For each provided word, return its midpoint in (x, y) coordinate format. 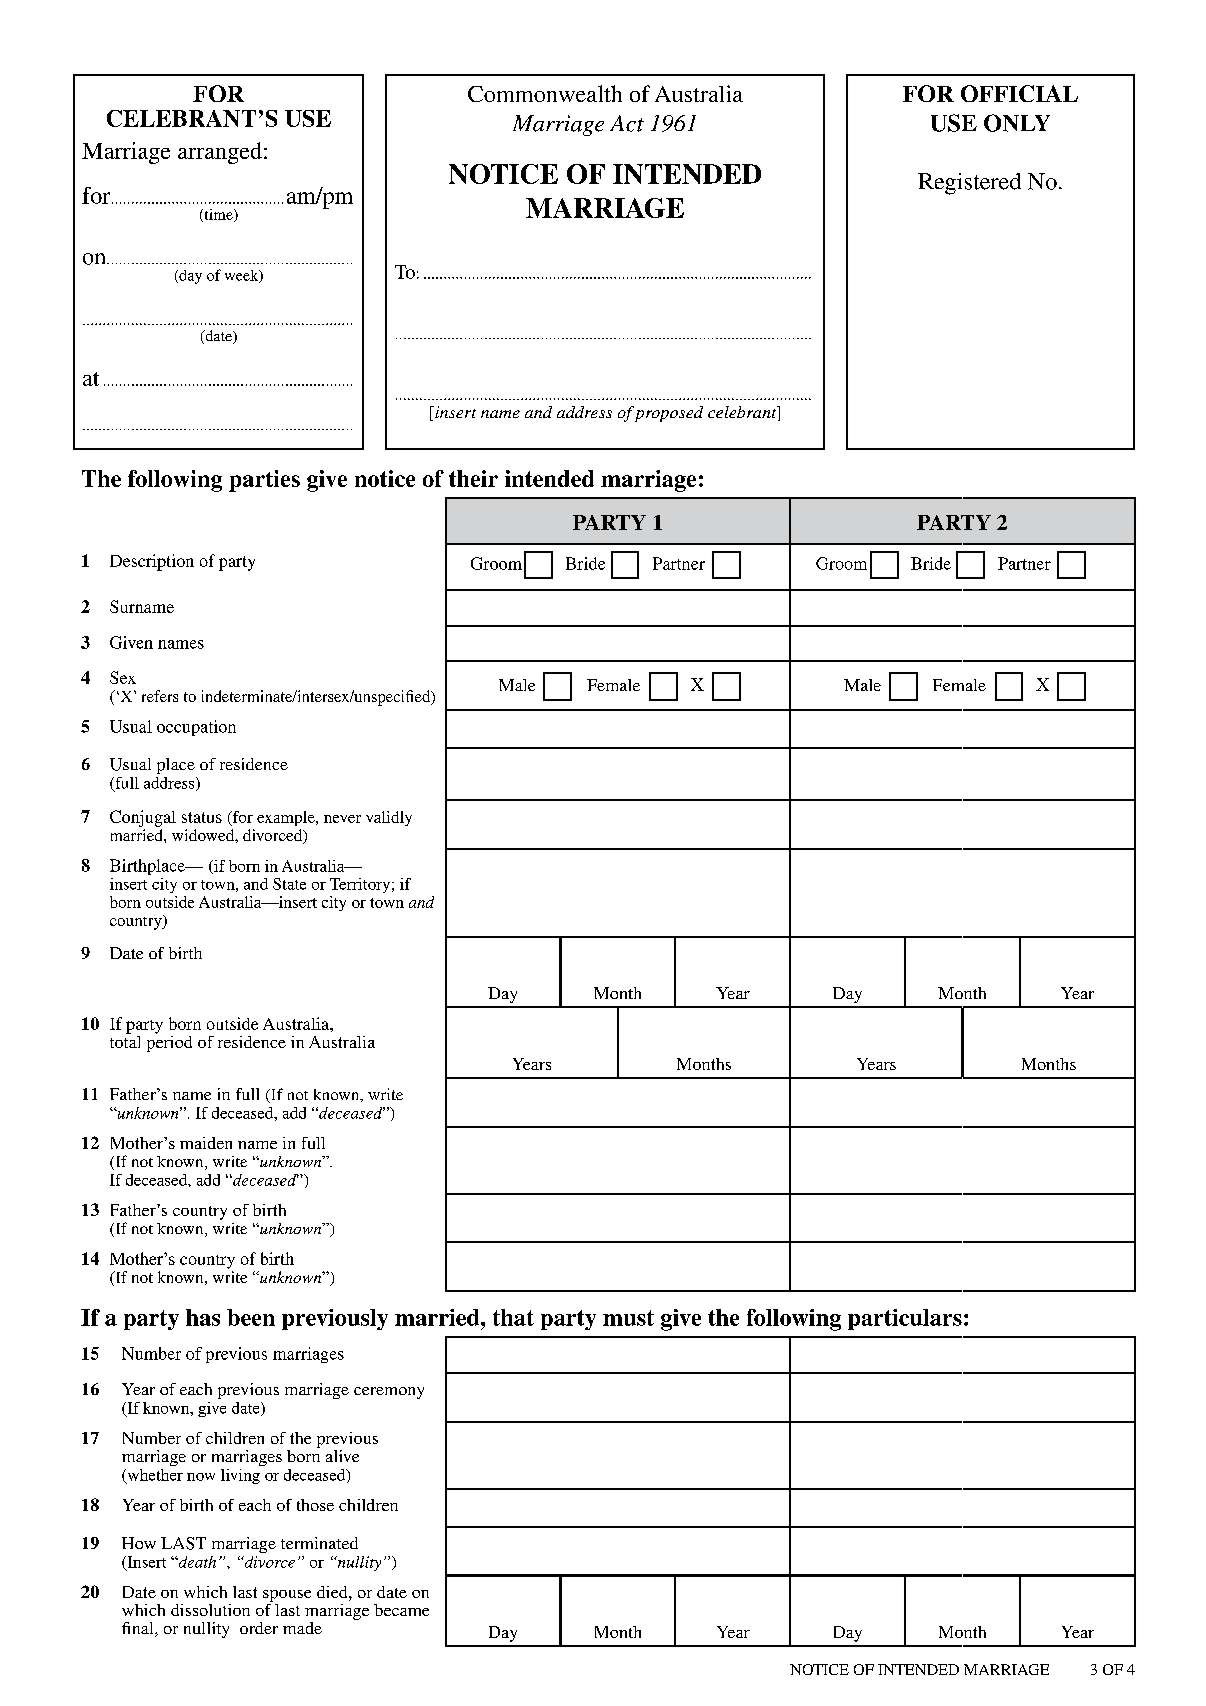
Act (627, 123)
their (473, 478)
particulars (905, 1319)
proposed (669, 414)
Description (152, 562)
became (401, 1610)
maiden (206, 1143)
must (628, 1318)
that (513, 1317)
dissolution (210, 1610)
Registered (969, 184)
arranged (221, 153)
